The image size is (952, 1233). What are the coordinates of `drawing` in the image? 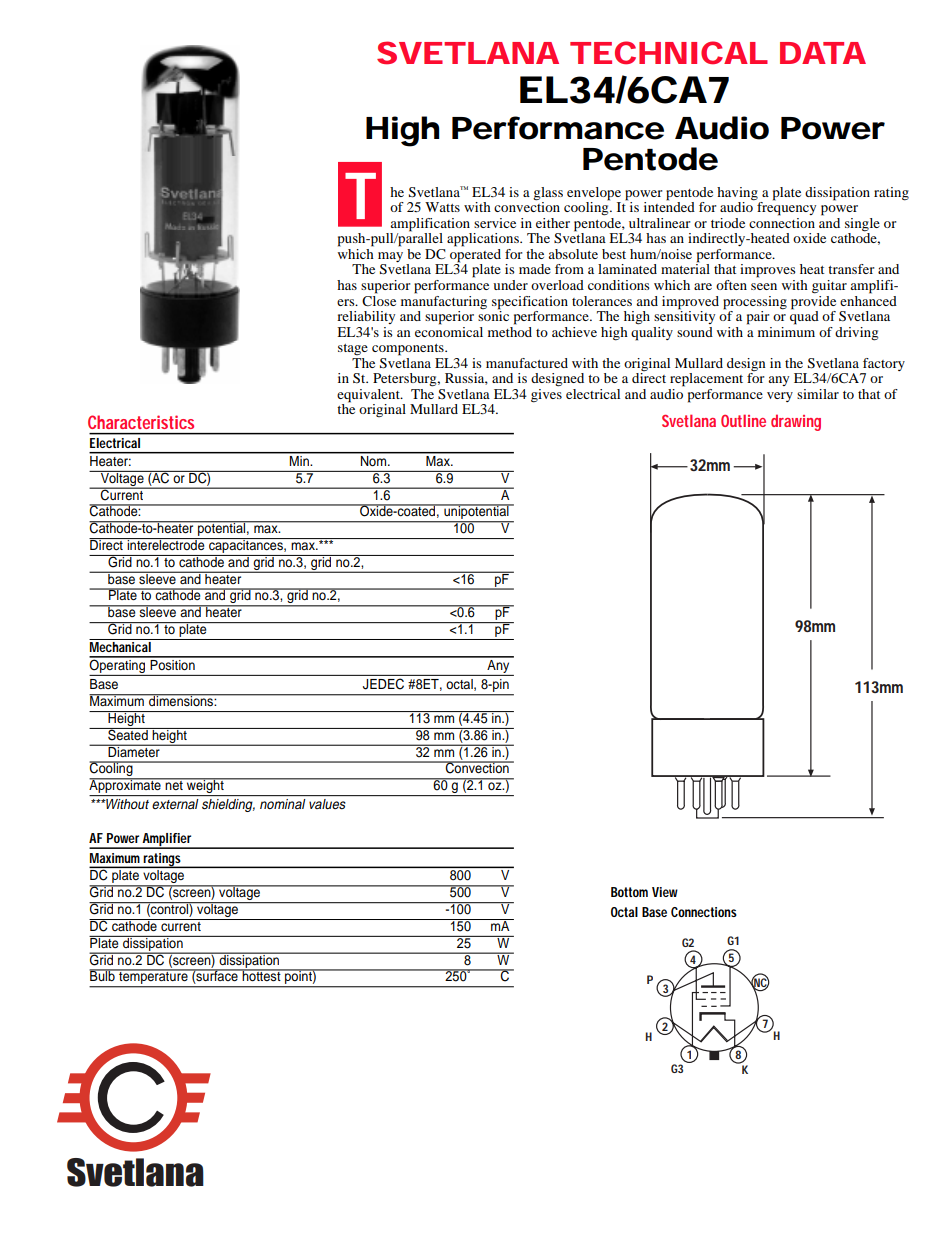 It's located at (796, 422).
